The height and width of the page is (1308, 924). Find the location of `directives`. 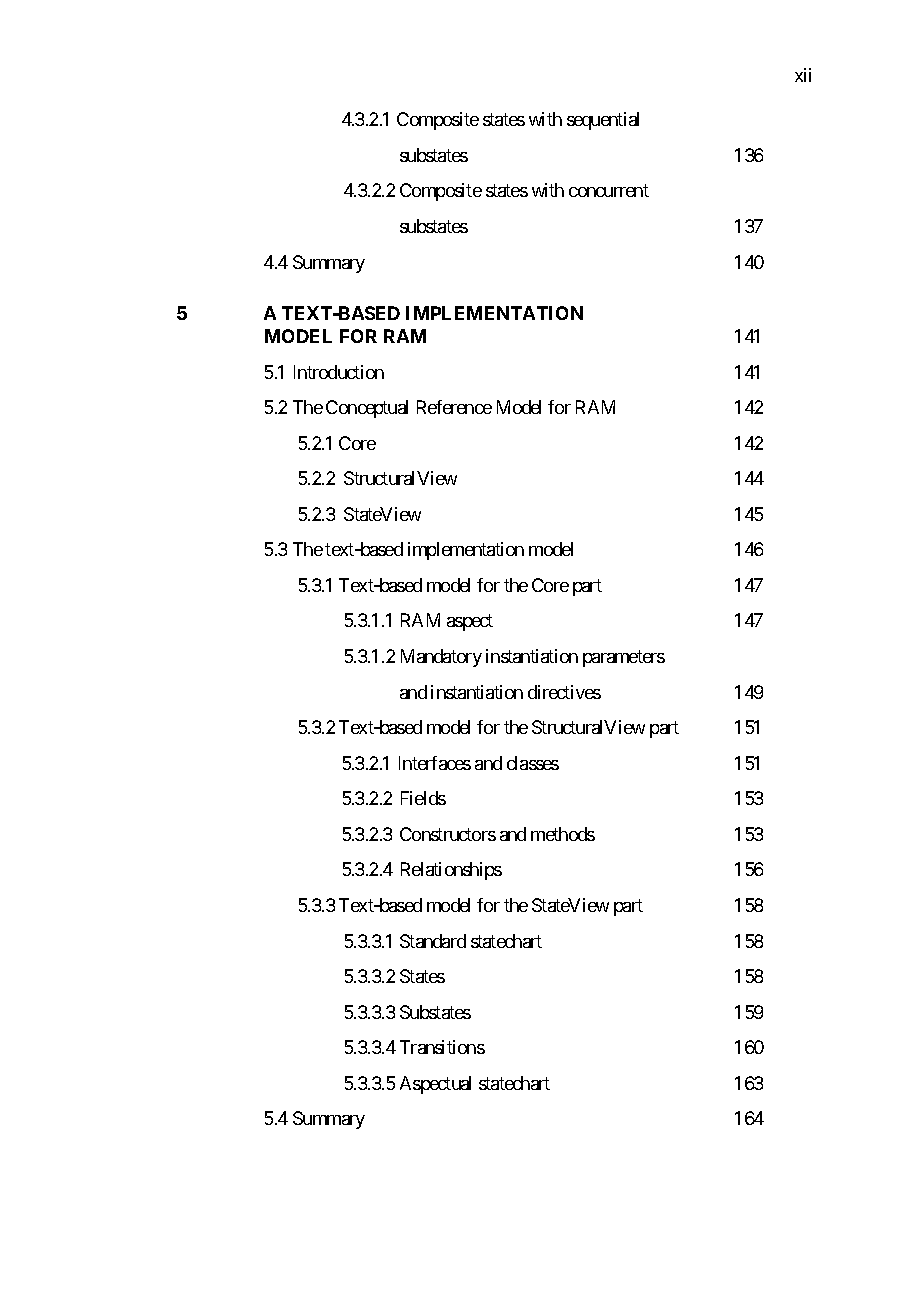

directives is located at coordinates (564, 692).
